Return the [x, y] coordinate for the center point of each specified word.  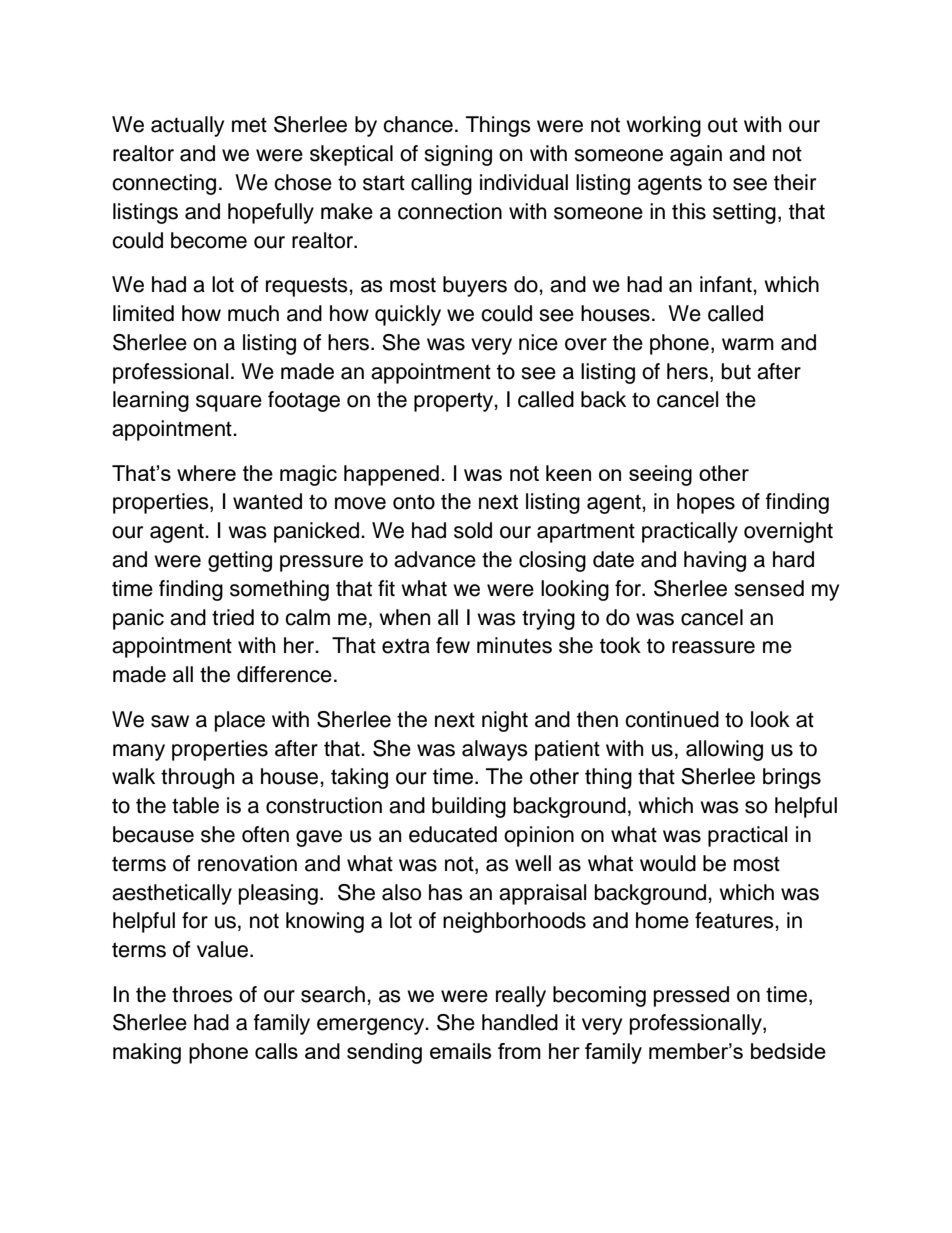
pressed [691, 996]
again [696, 155]
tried [233, 617]
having [715, 561]
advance [435, 559]
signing [458, 155]
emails [460, 1051]
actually [187, 126]
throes [202, 994]
